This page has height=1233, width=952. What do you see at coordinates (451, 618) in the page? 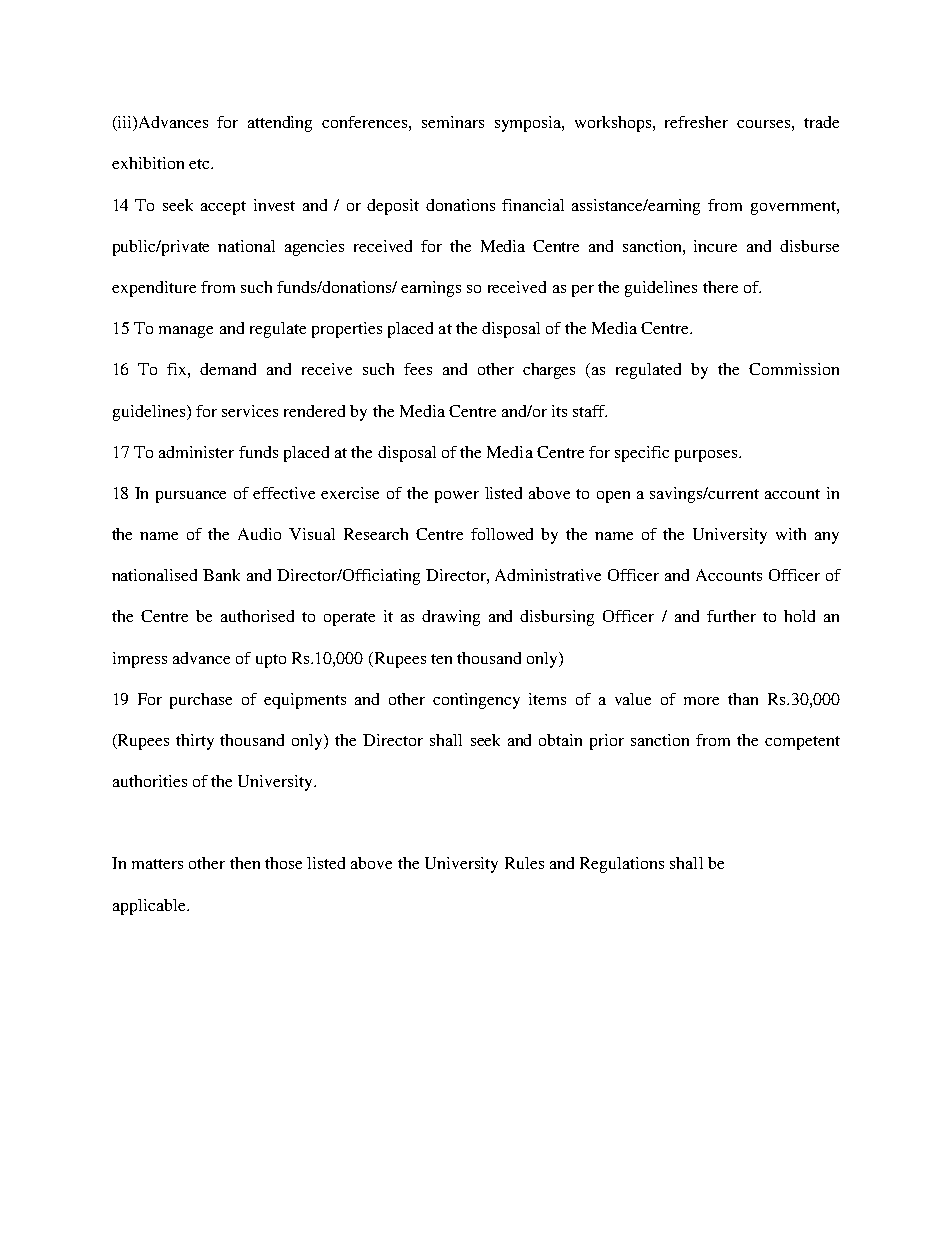
I see `drawing` at bounding box center [451, 618].
